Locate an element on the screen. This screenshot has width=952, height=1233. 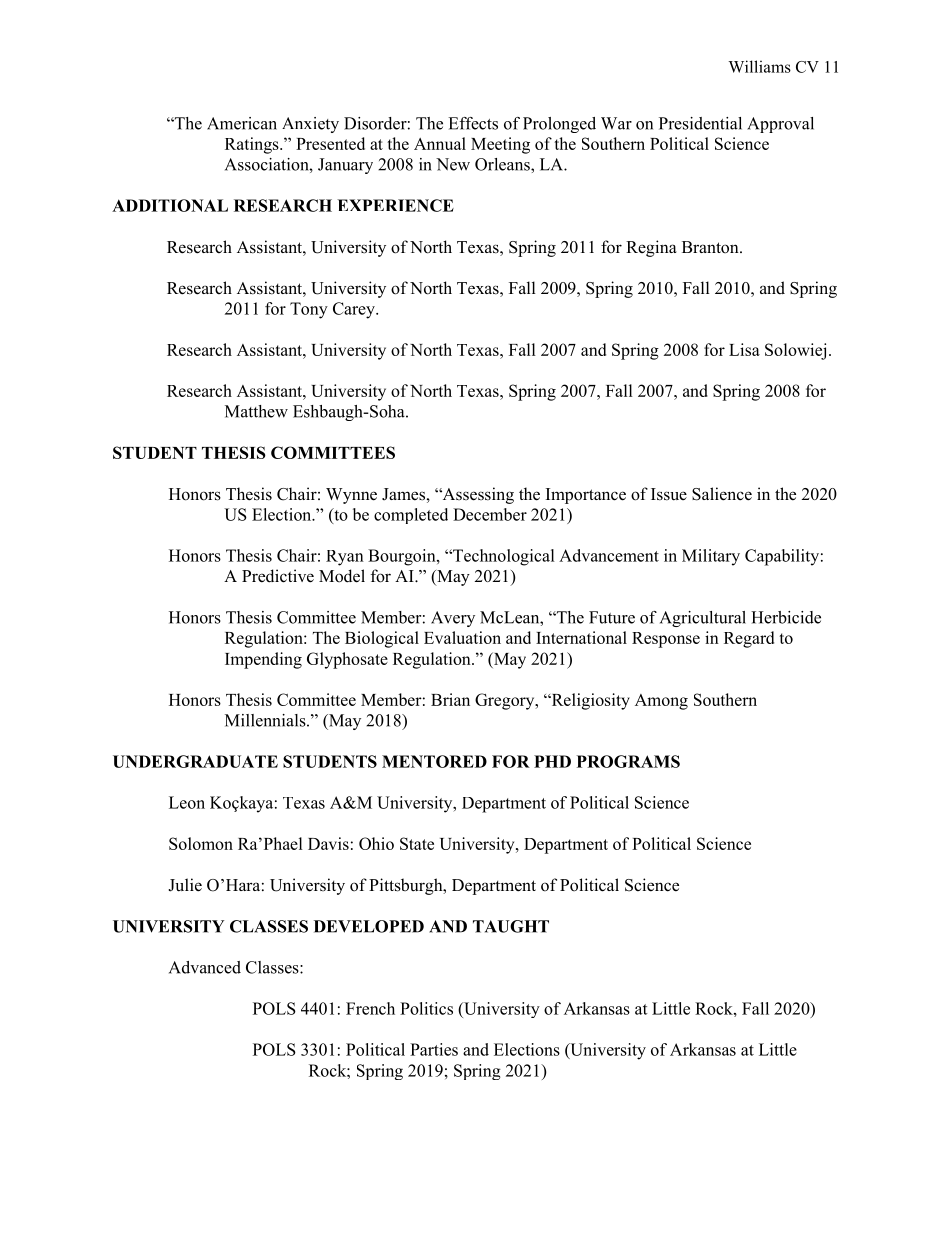
Tony is located at coordinates (309, 310).
